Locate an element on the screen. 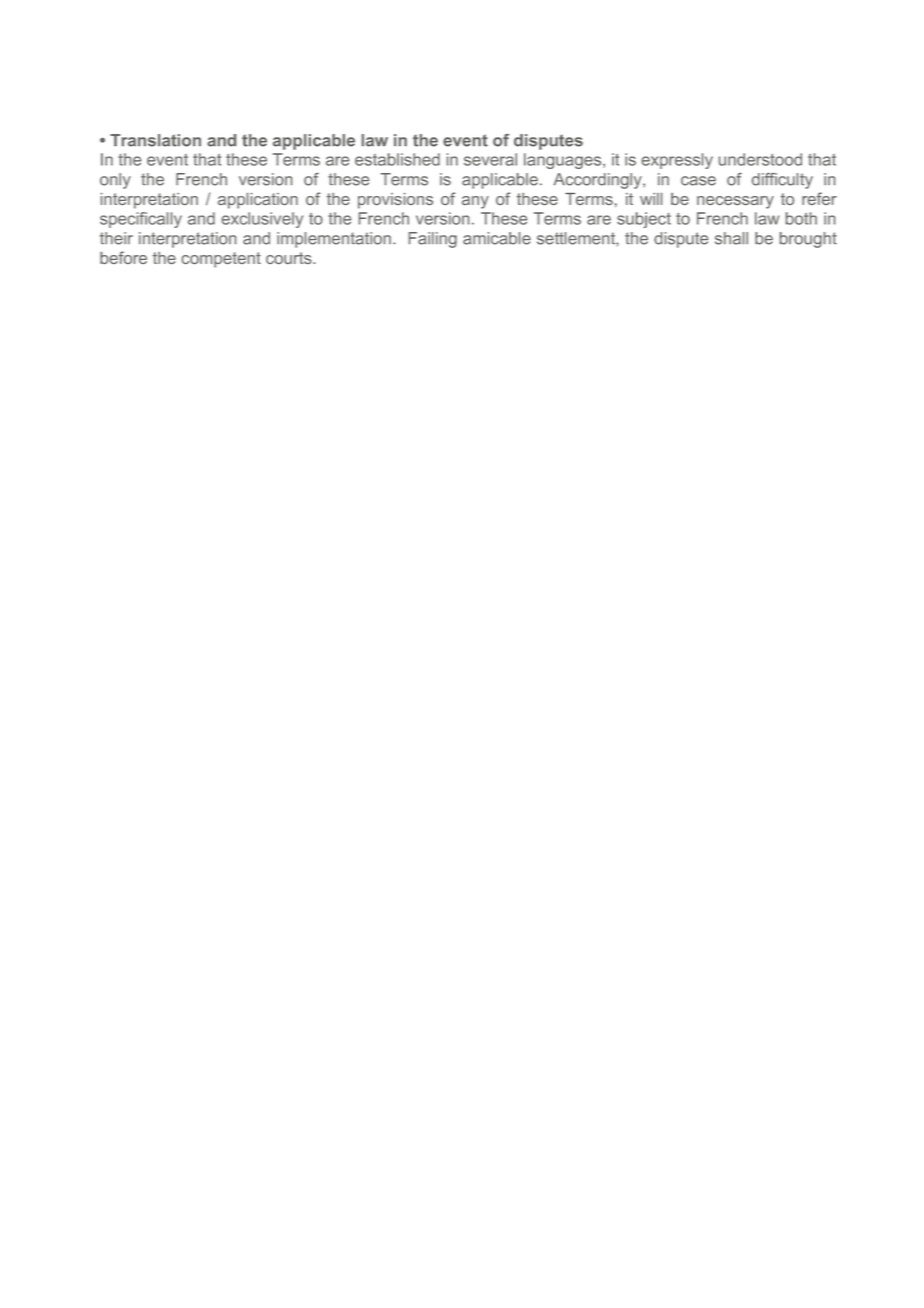  understood is located at coordinates (760, 159).
